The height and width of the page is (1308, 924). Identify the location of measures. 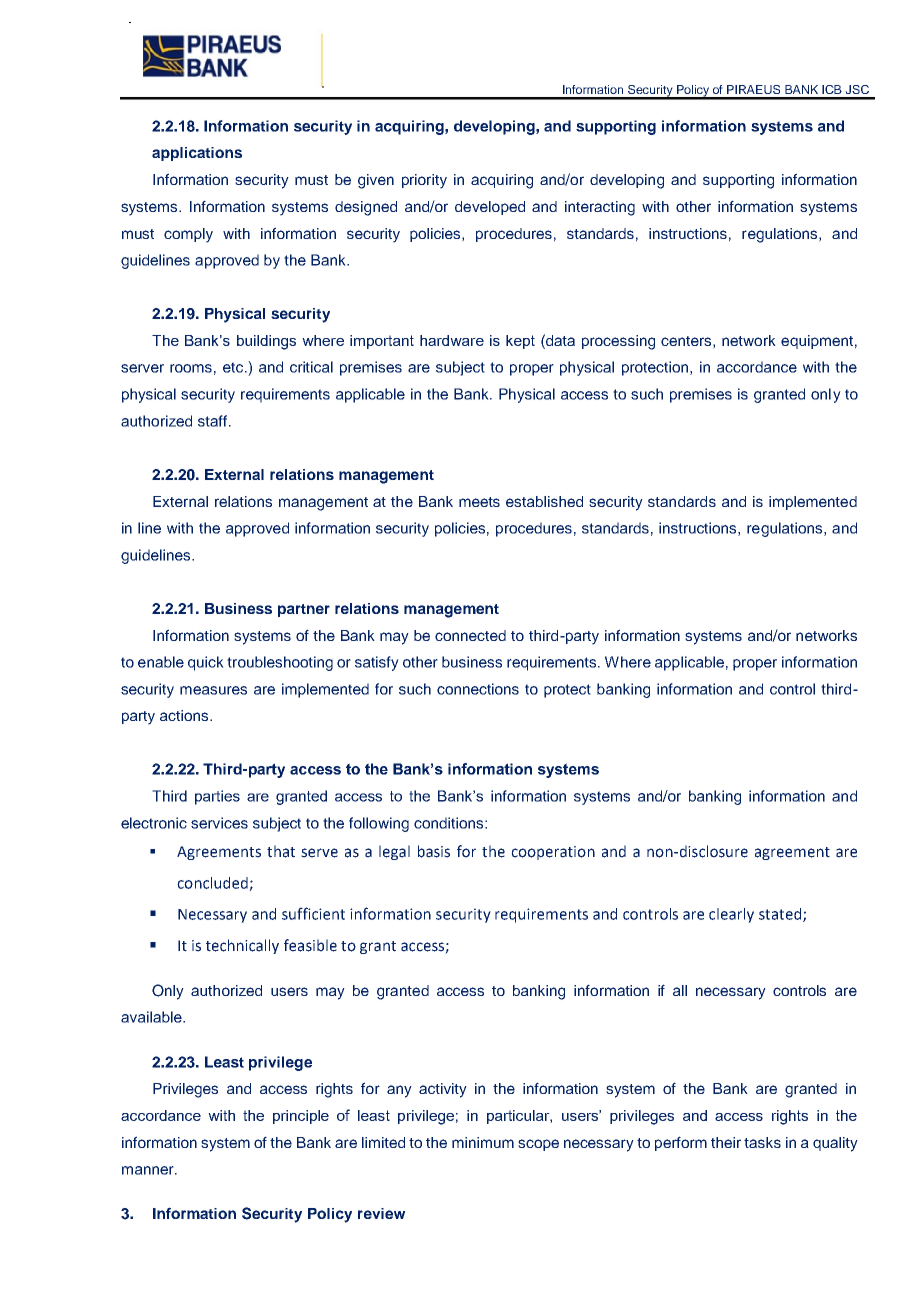
(213, 690).
